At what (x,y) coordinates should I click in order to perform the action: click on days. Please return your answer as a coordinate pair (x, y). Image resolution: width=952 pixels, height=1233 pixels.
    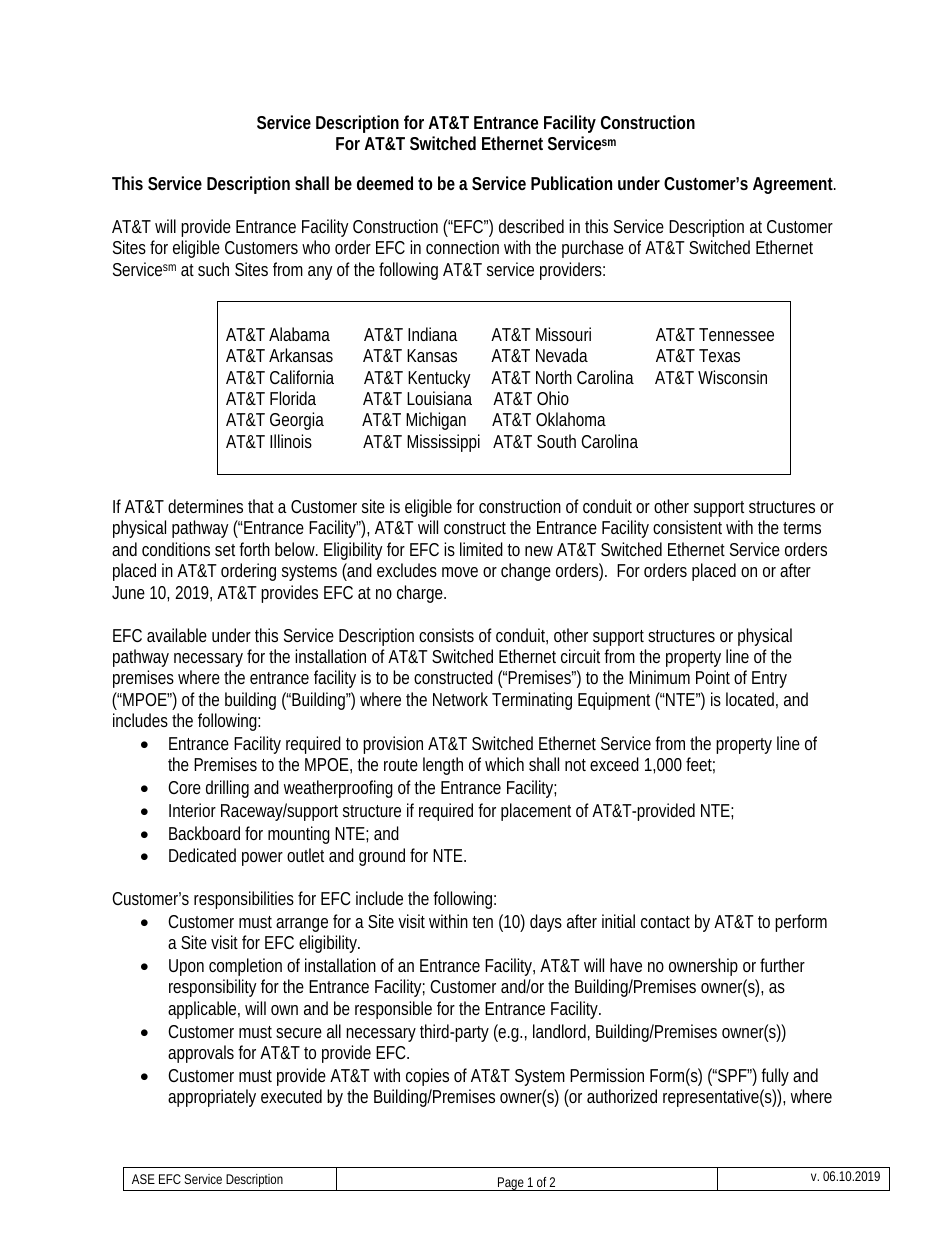
    Looking at the image, I should click on (546, 923).
